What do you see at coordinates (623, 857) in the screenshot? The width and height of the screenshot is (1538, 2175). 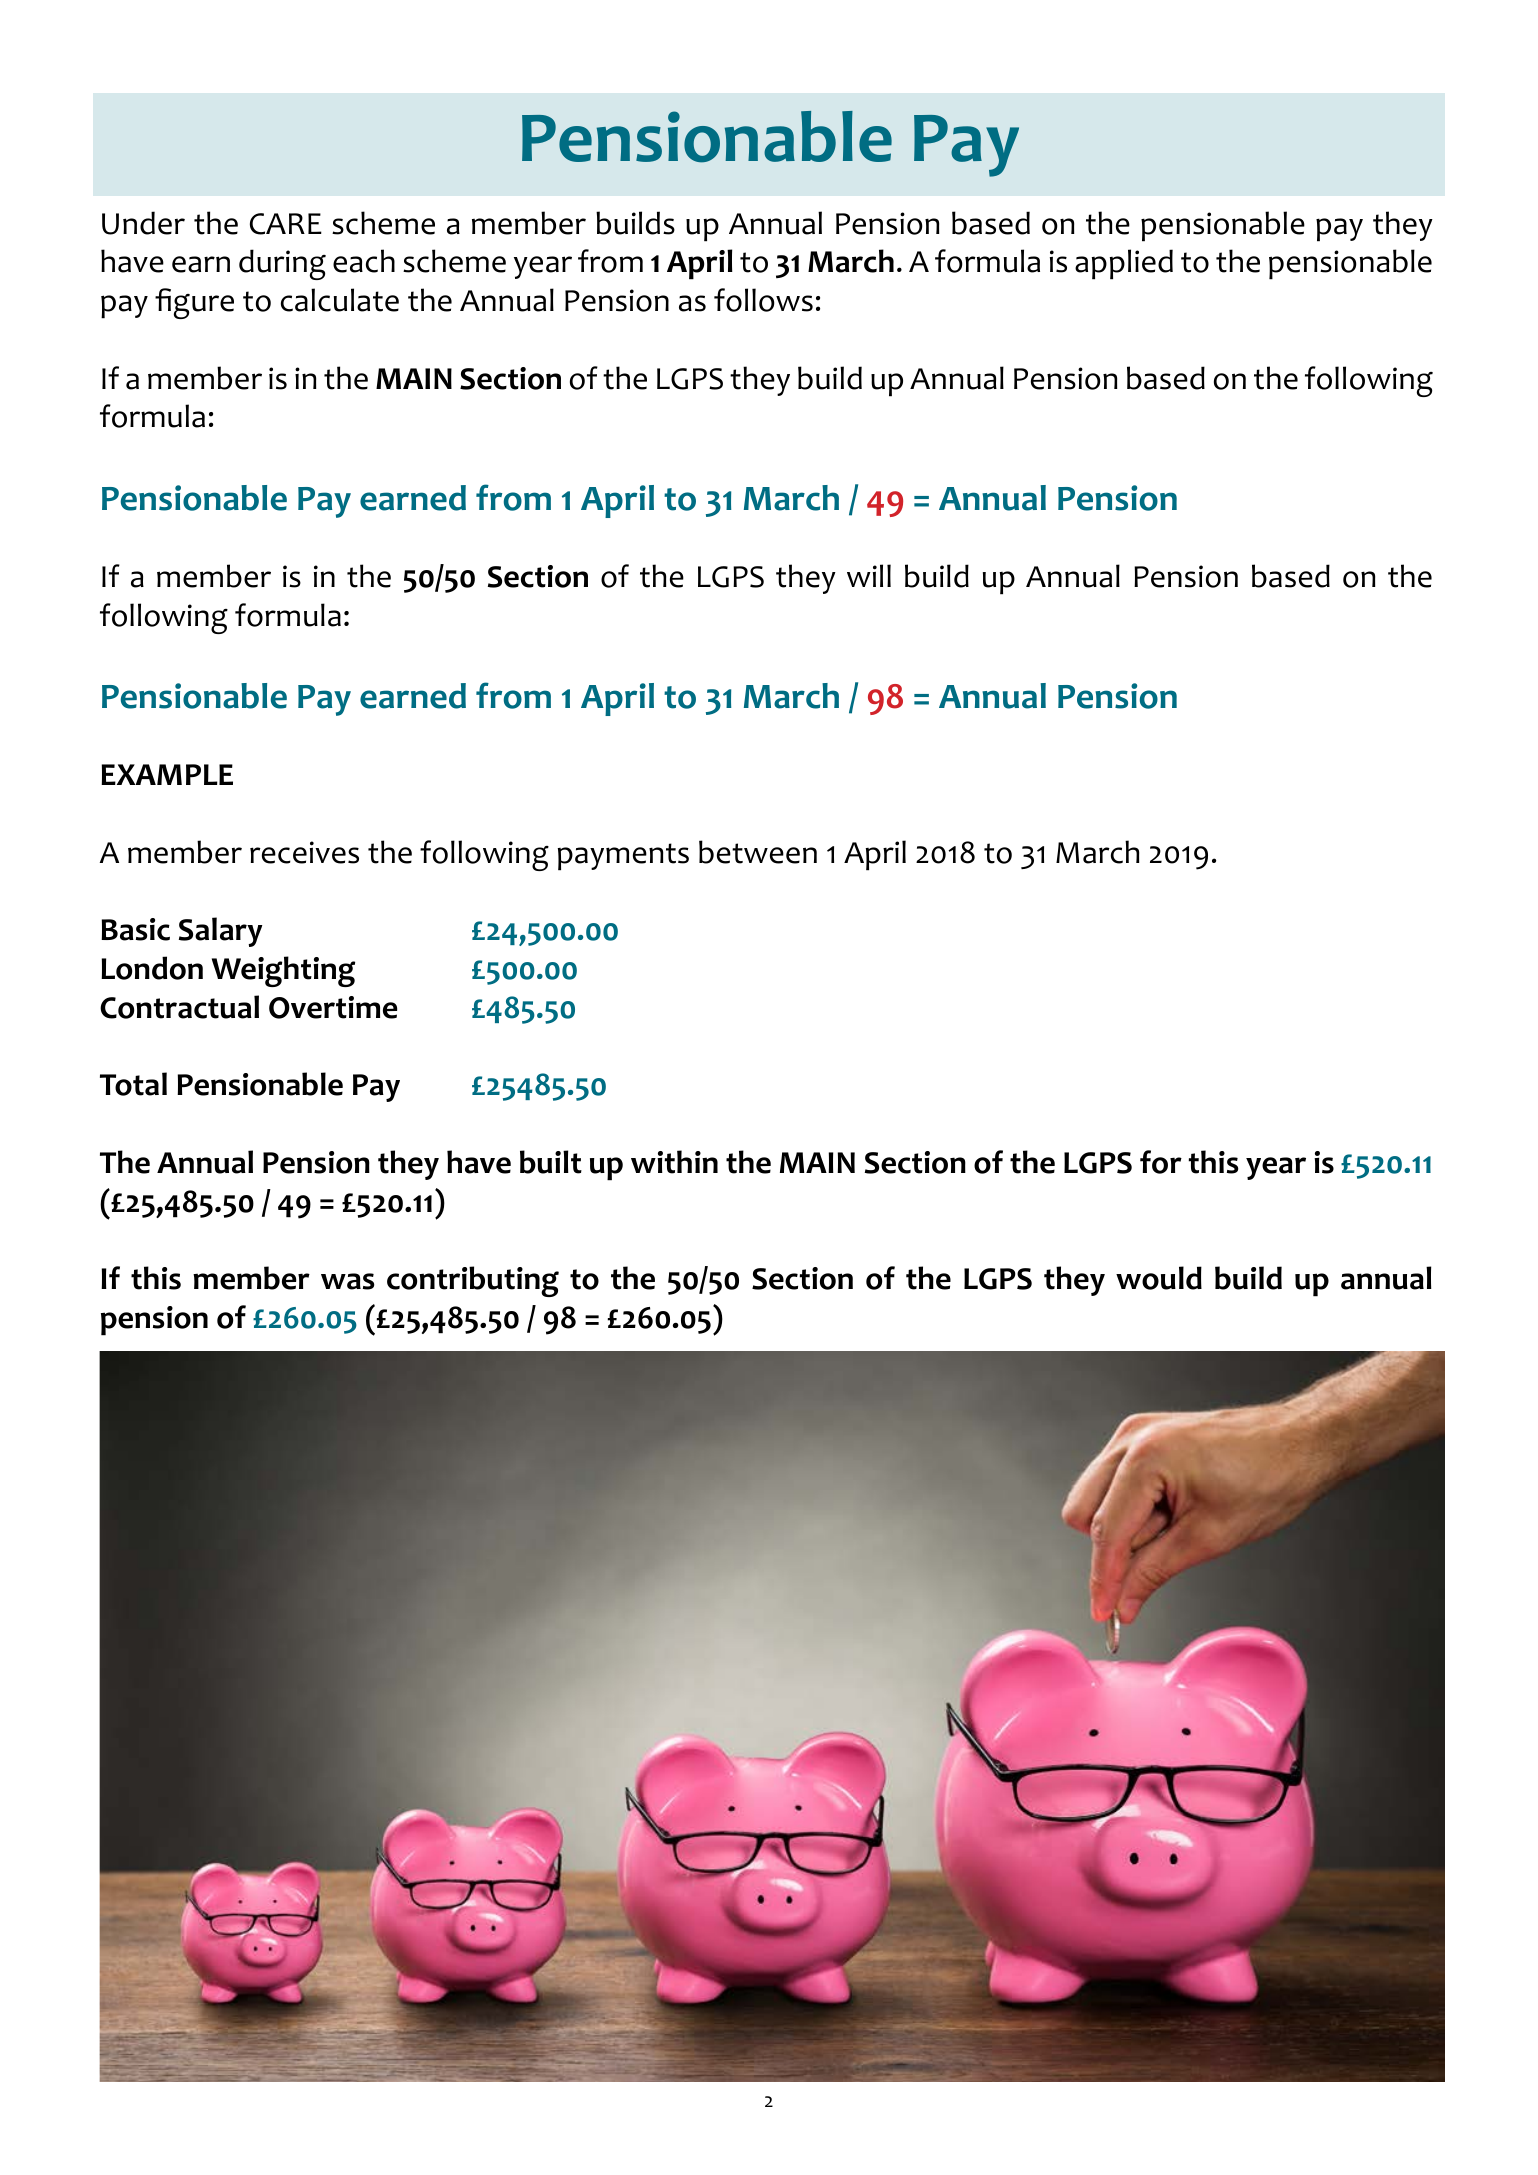 I see `payments` at bounding box center [623, 857].
